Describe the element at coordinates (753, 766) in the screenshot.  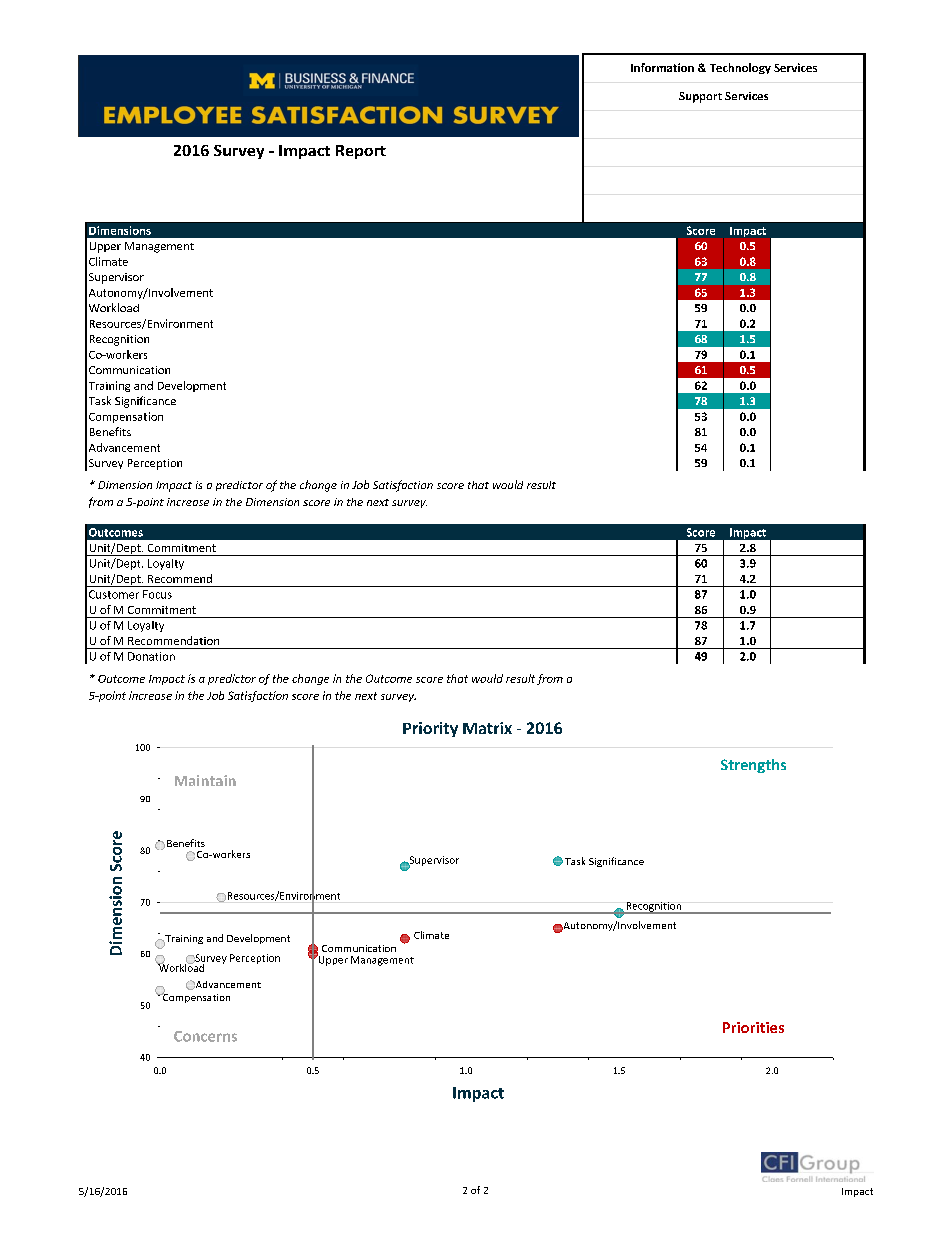
I see `Strengths` at that location.
